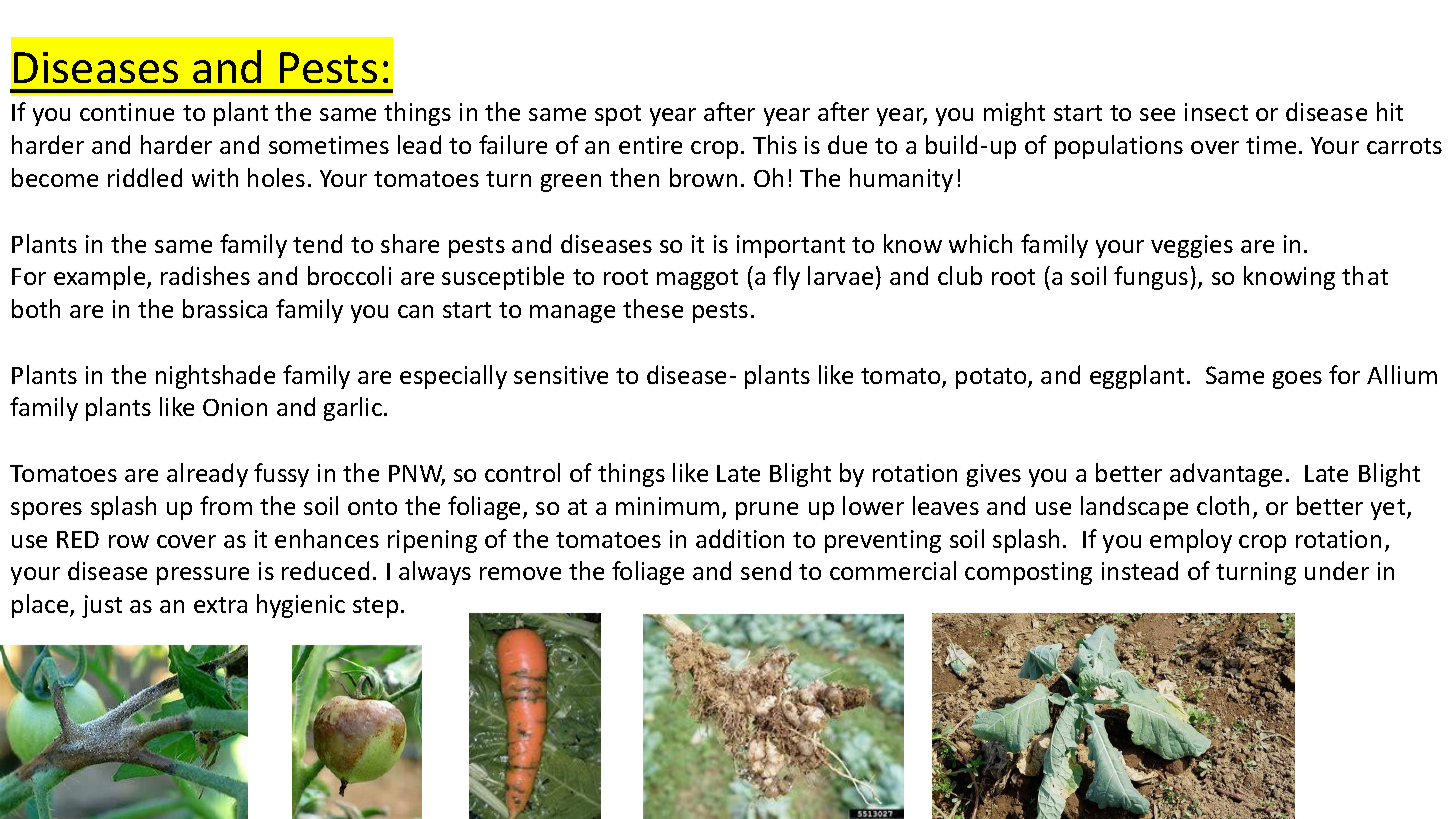 The image size is (1456, 819). What do you see at coordinates (1297, 380) in the screenshot?
I see `goes` at bounding box center [1297, 380].
